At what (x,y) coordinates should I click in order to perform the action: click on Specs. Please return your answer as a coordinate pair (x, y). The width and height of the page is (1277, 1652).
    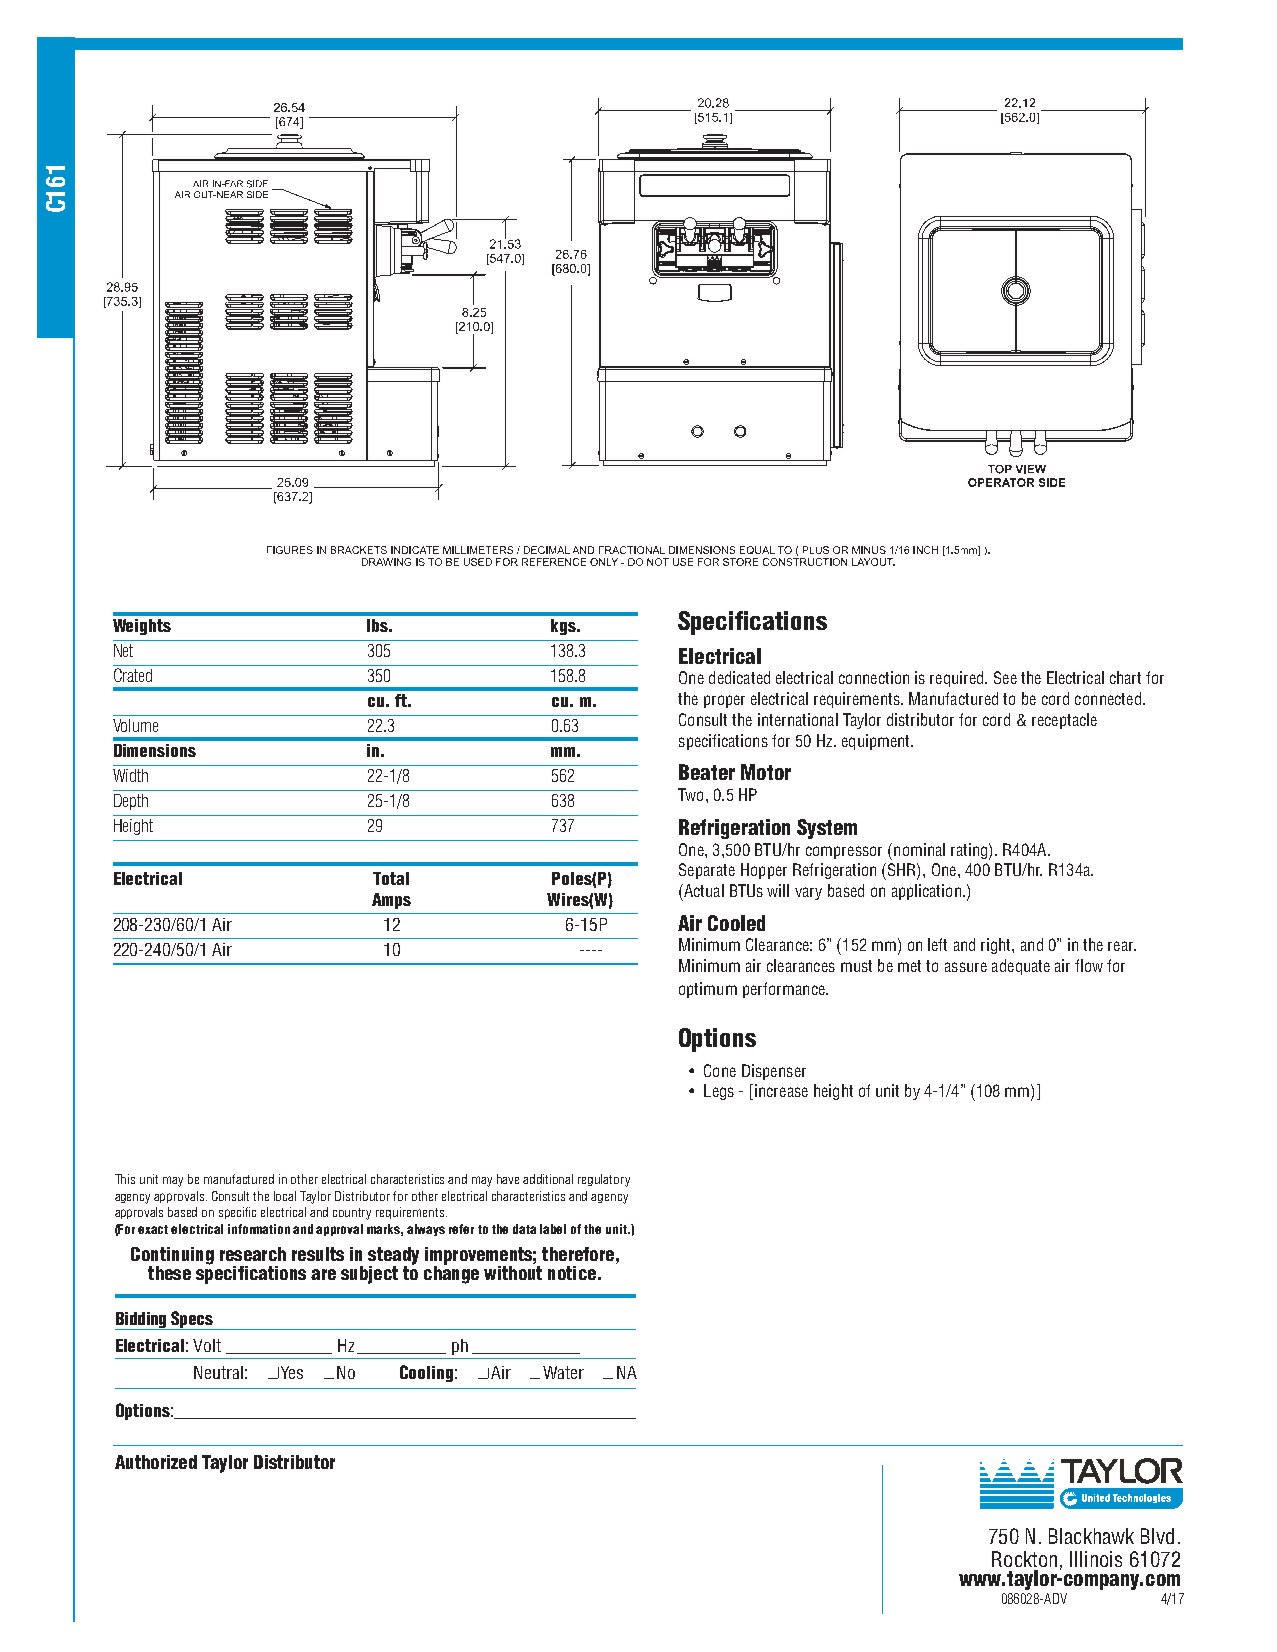
    Looking at the image, I should click on (192, 1320).
